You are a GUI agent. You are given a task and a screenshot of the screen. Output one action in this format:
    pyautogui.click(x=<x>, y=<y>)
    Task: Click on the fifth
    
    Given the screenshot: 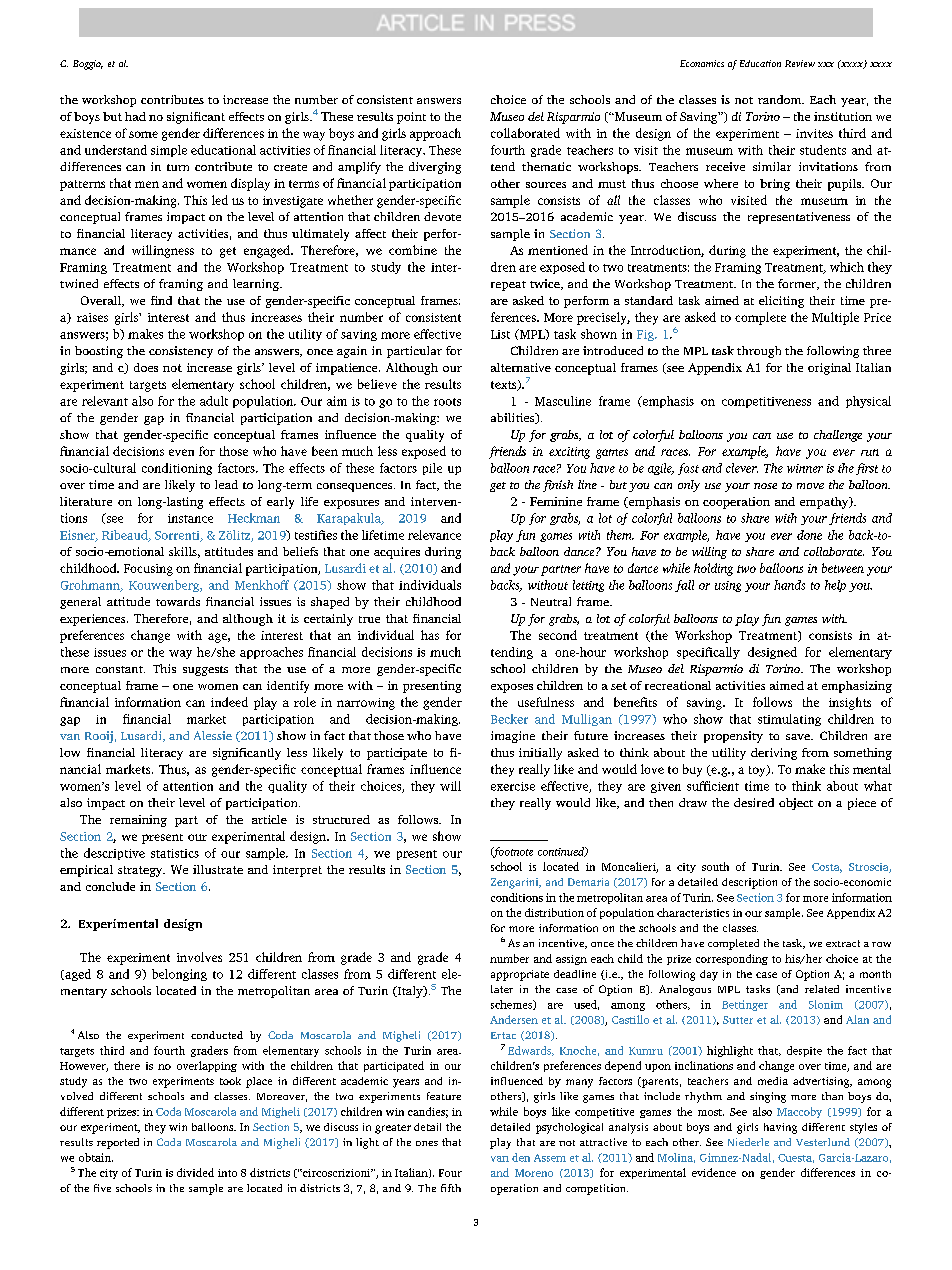 What is the action you would take?
    pyautogui.click(x=451, y=1188)
